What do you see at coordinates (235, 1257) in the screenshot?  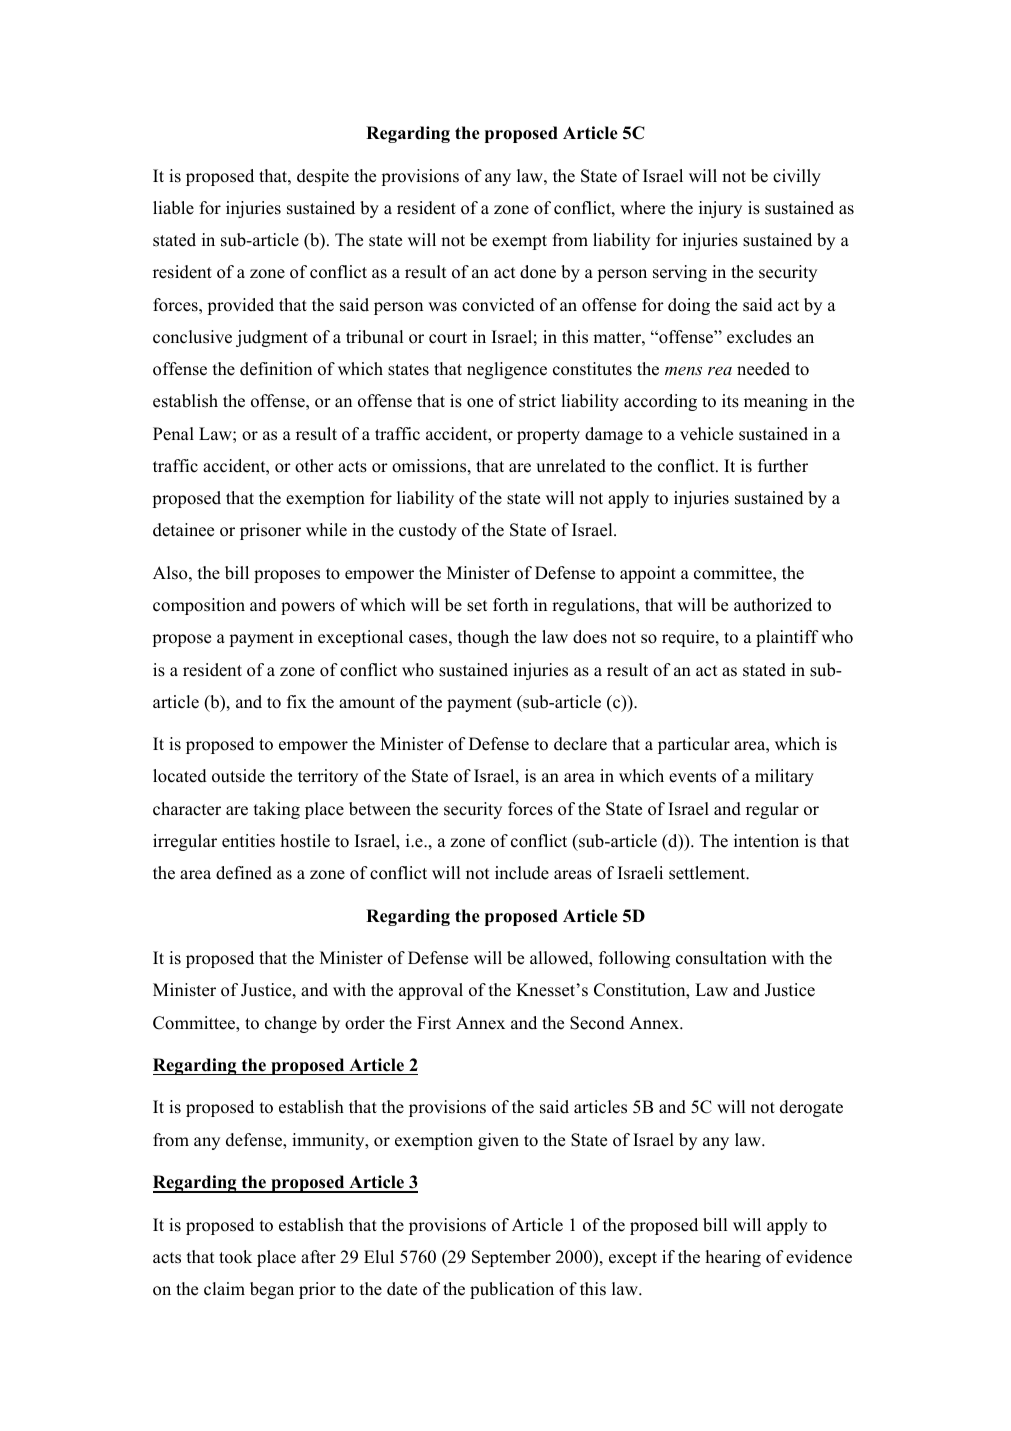 I see `took` at bounding box center [235, 1257].
